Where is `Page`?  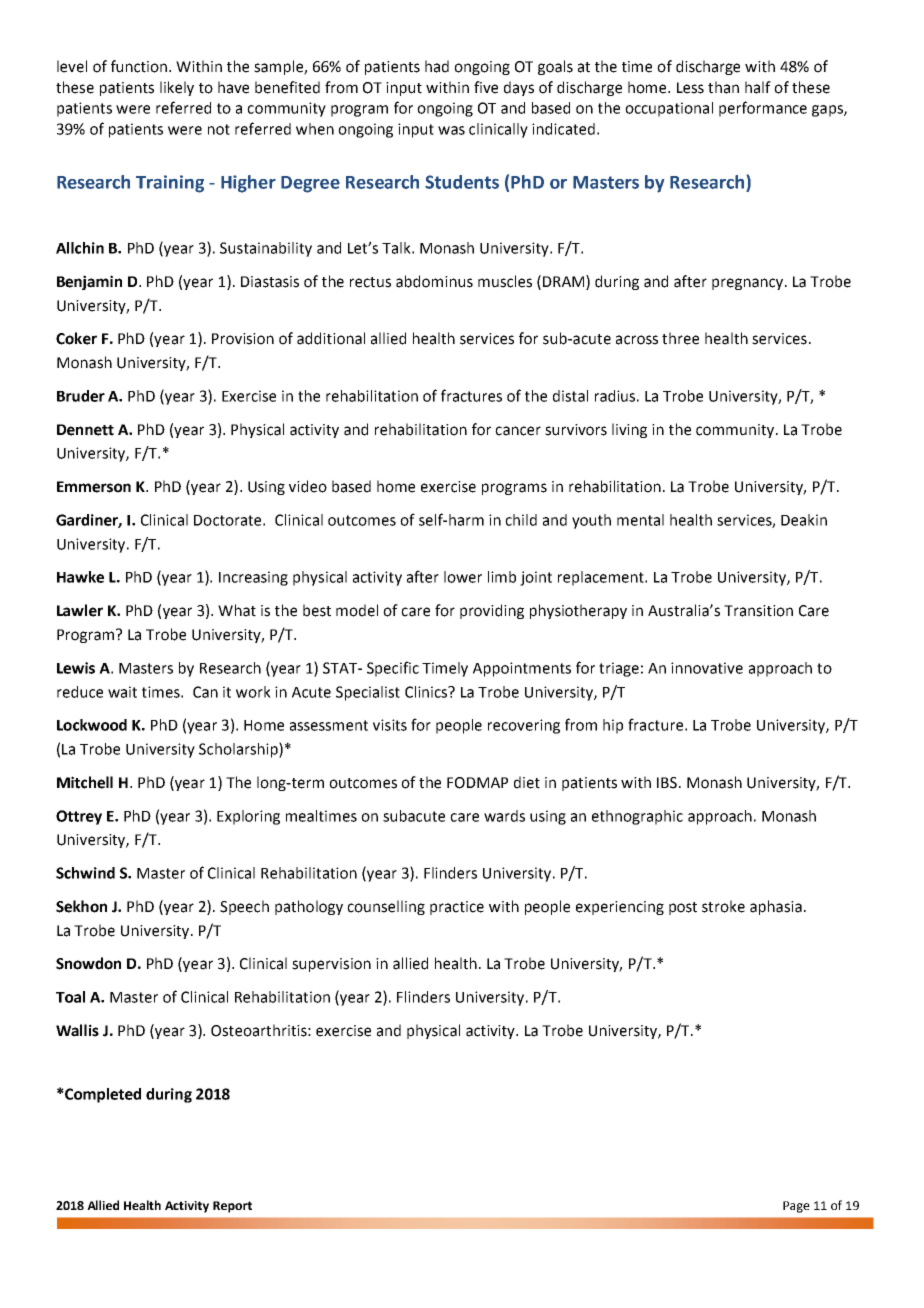
Page is located at coordinates (796, 1207).
